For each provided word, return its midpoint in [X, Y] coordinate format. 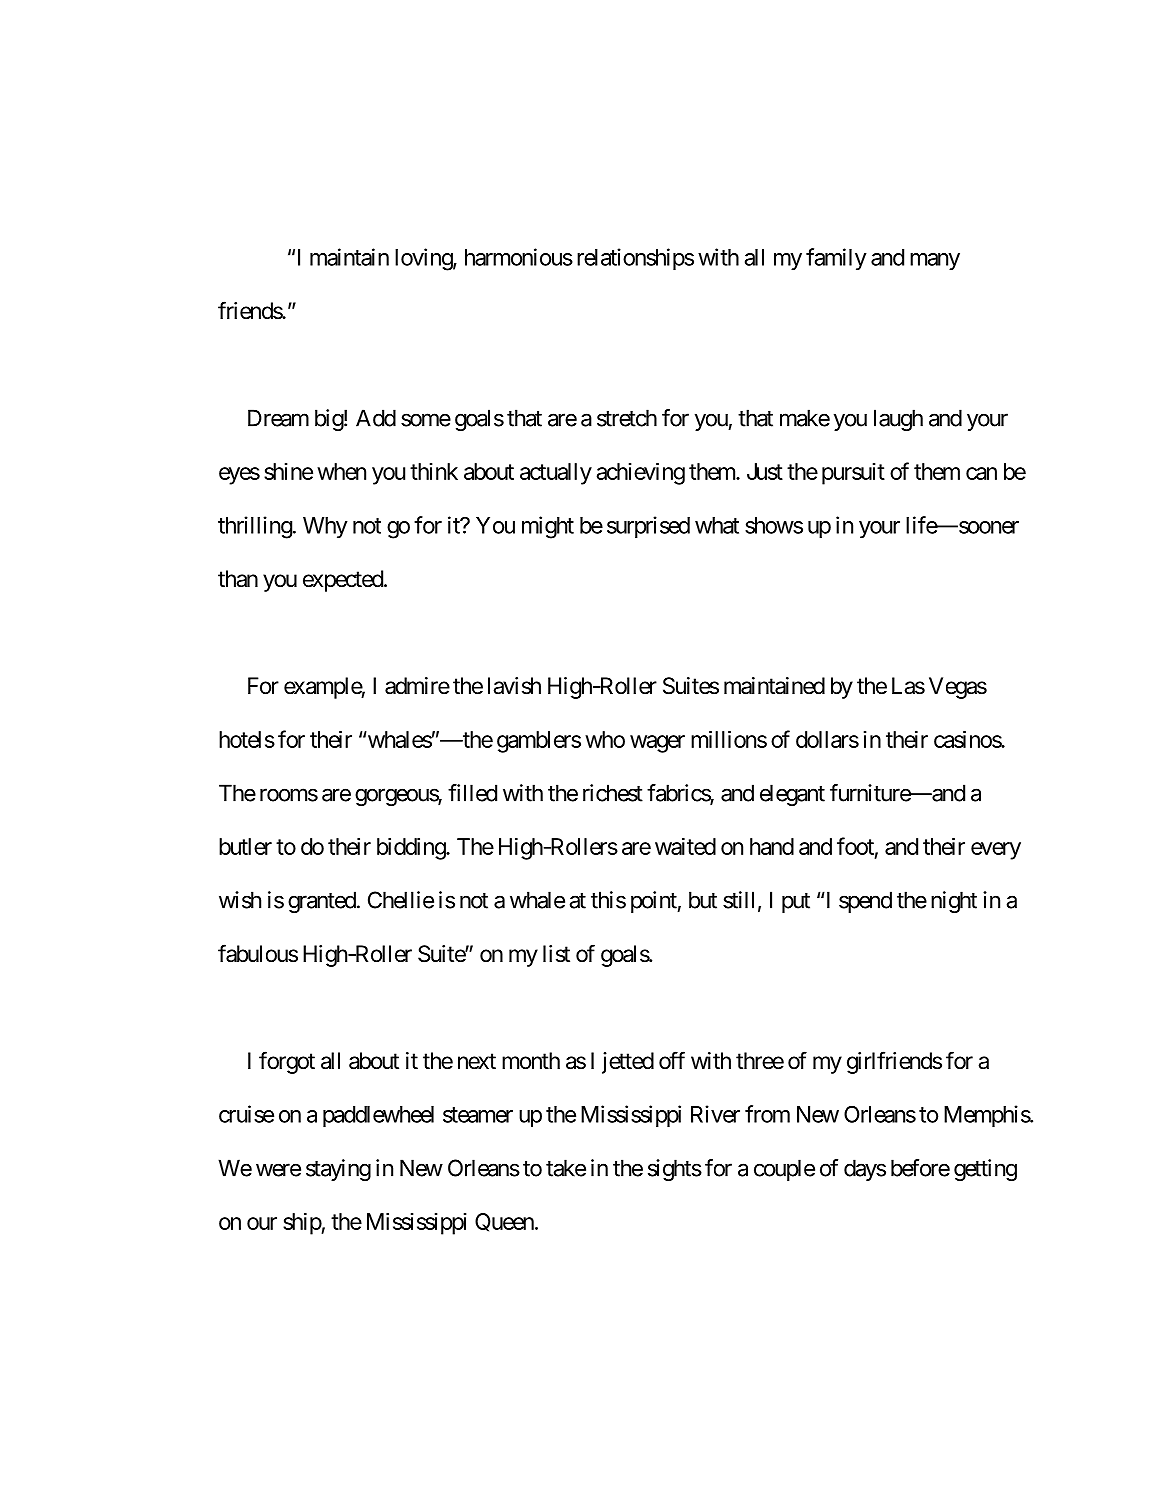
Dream [278, 418]
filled [472, 793]
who [605, 739]
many [935, 261]
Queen [504, 1222]
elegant [792, 795]
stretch [627, 418]
